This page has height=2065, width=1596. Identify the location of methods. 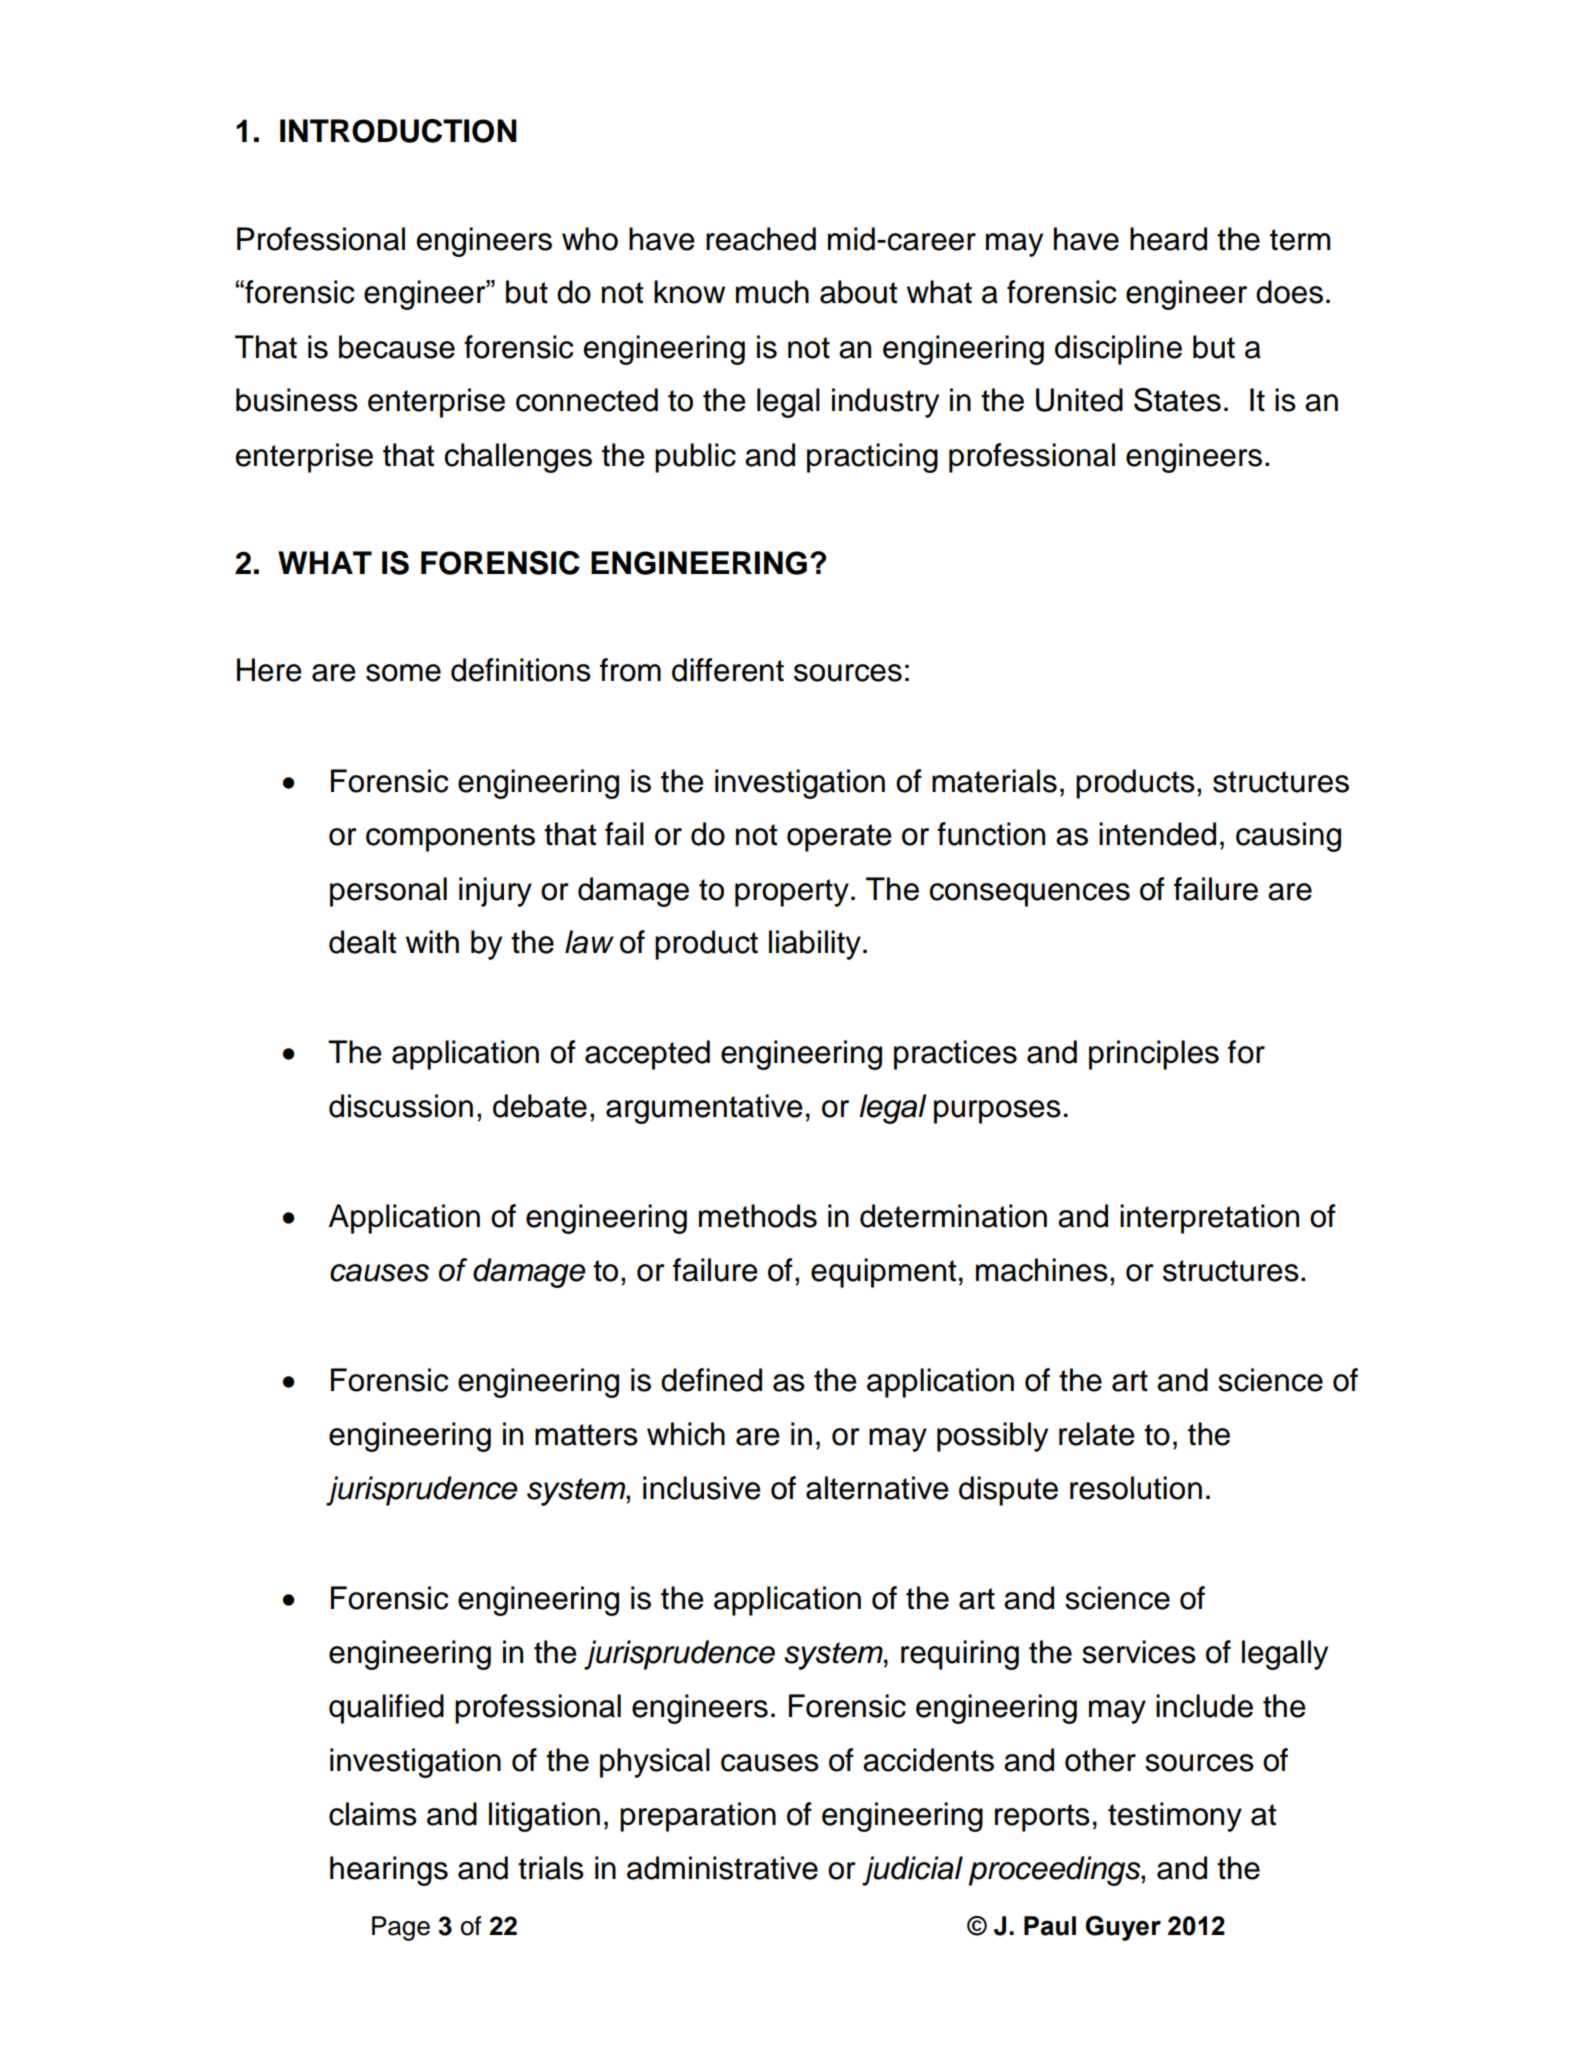
(758, 1216).
